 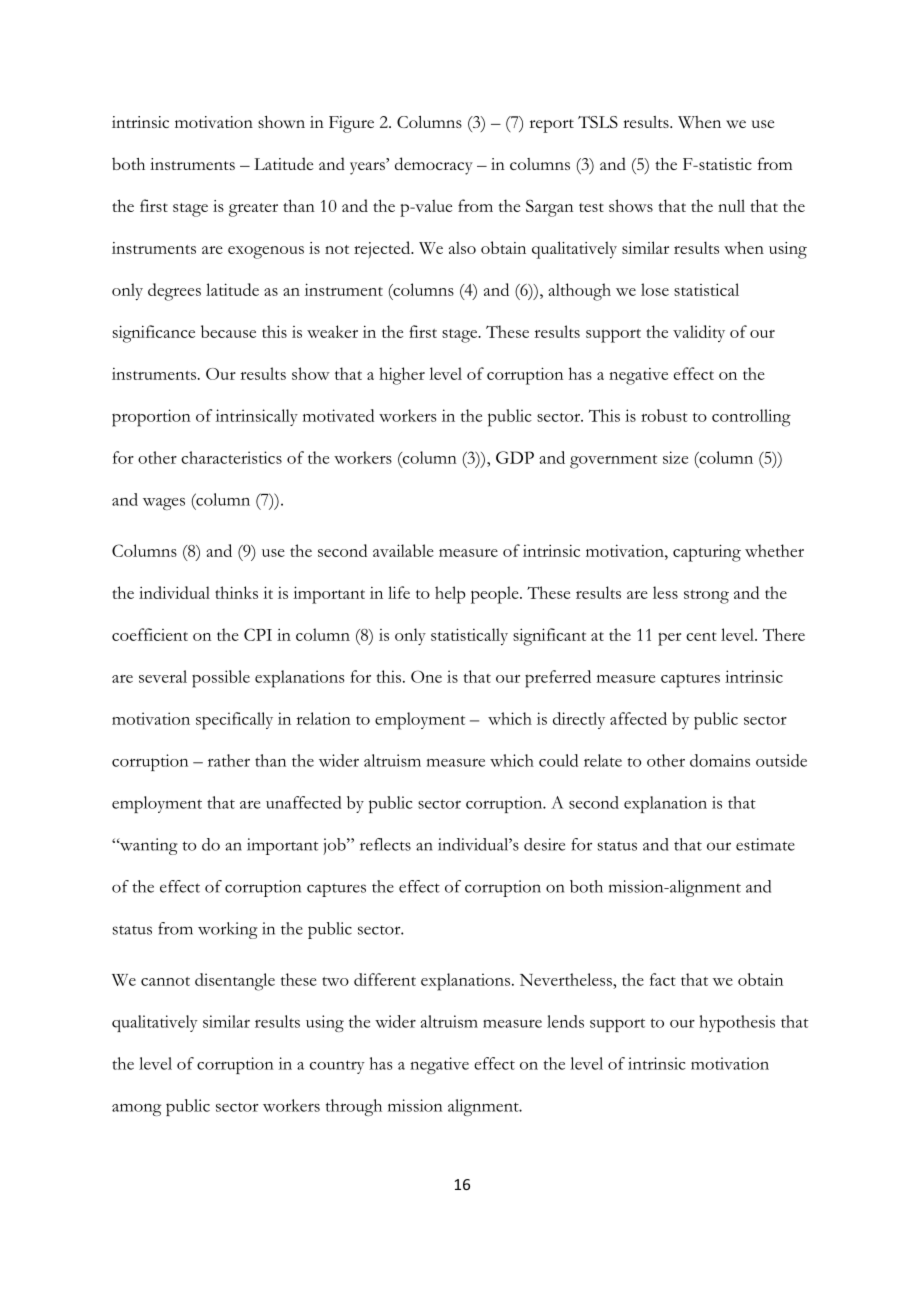 I want to click on greater, so click(x=253, y=210).
